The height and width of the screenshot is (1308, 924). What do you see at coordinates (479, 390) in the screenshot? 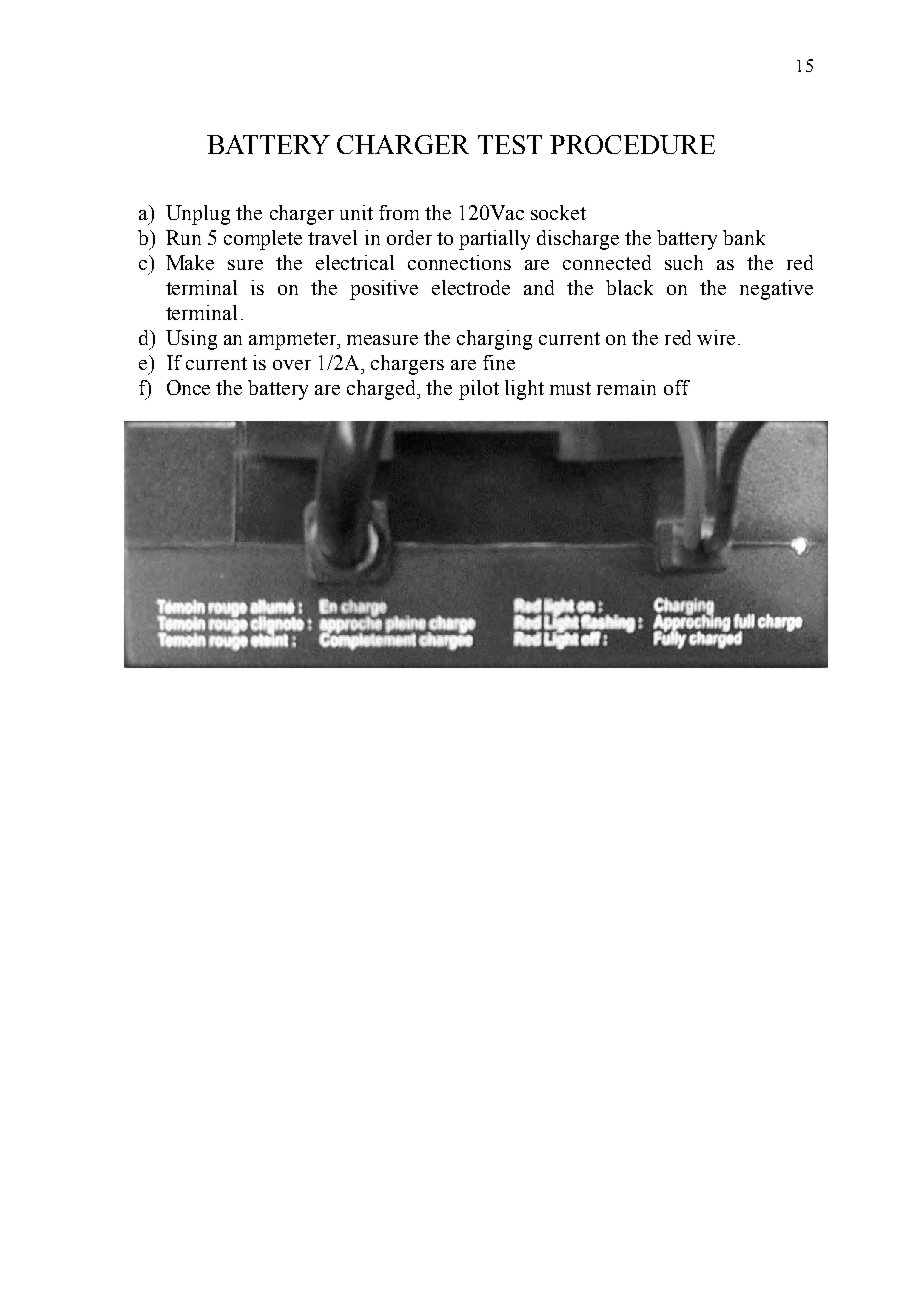
I see `pilot` at bounding box center [479, 390].
